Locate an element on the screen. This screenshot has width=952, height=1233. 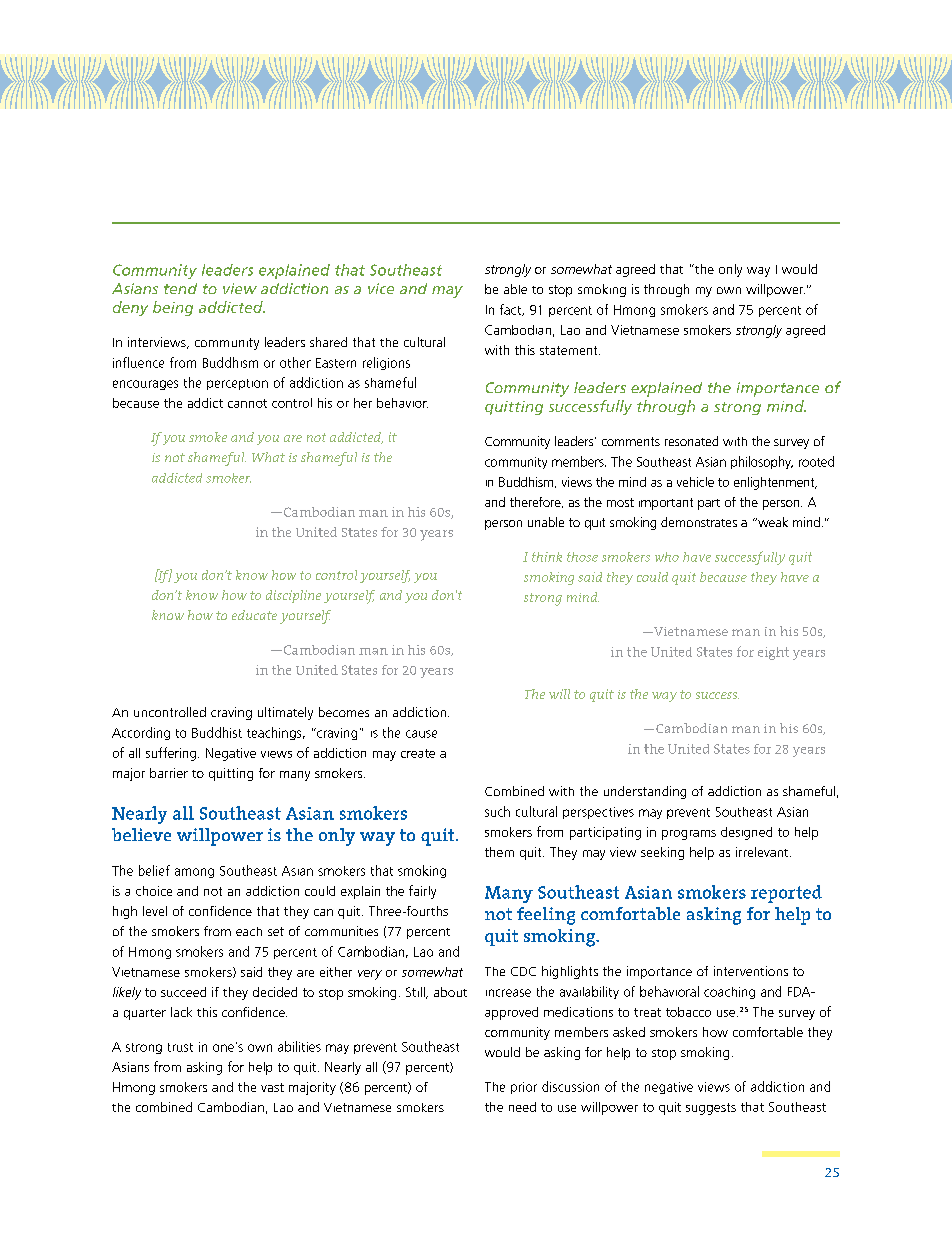
create is located at coordinates (418, 753).
